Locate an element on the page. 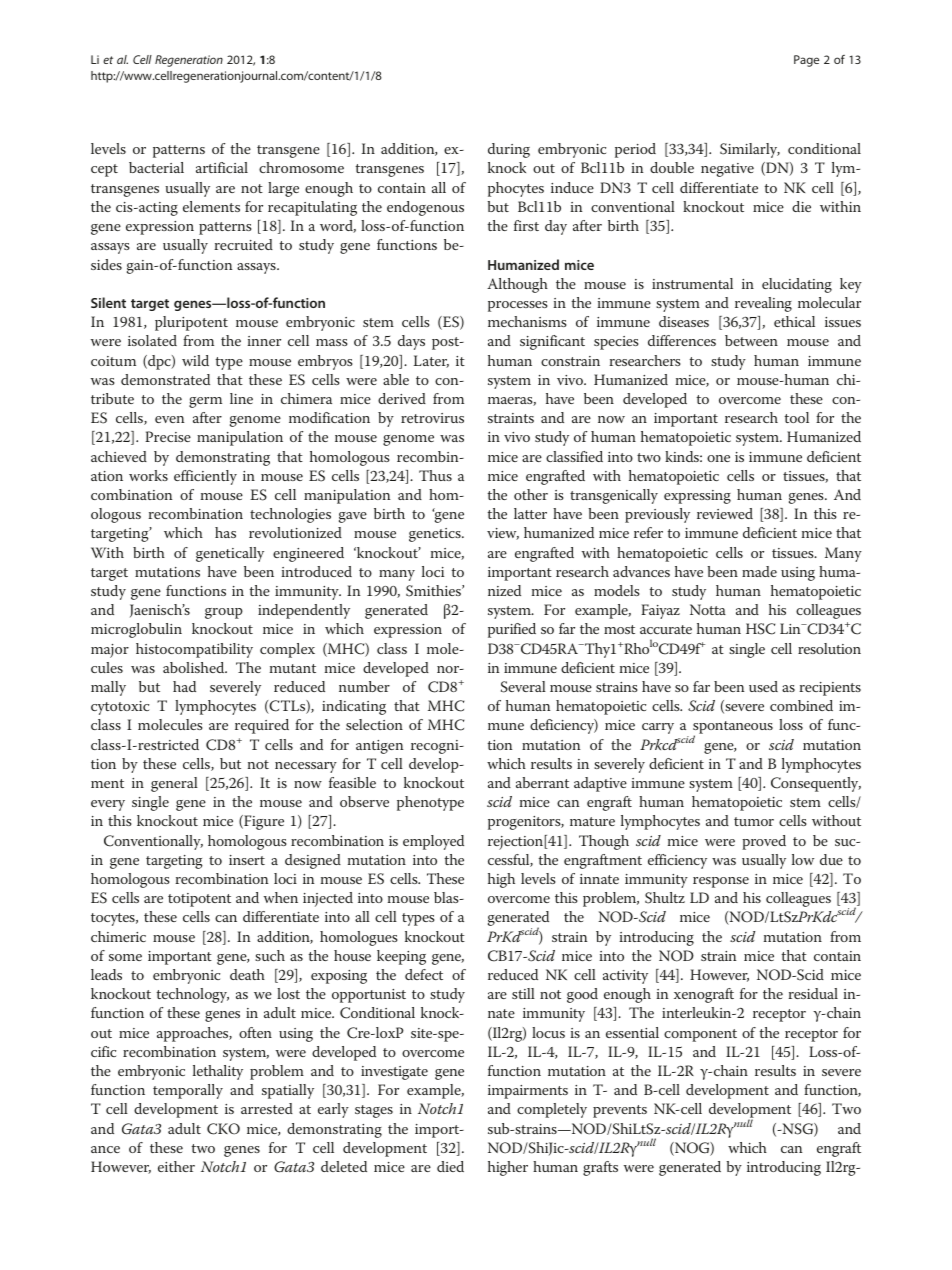 The width and height of the page is (952, 1270). HSC is located at coordinates (760, 629).
